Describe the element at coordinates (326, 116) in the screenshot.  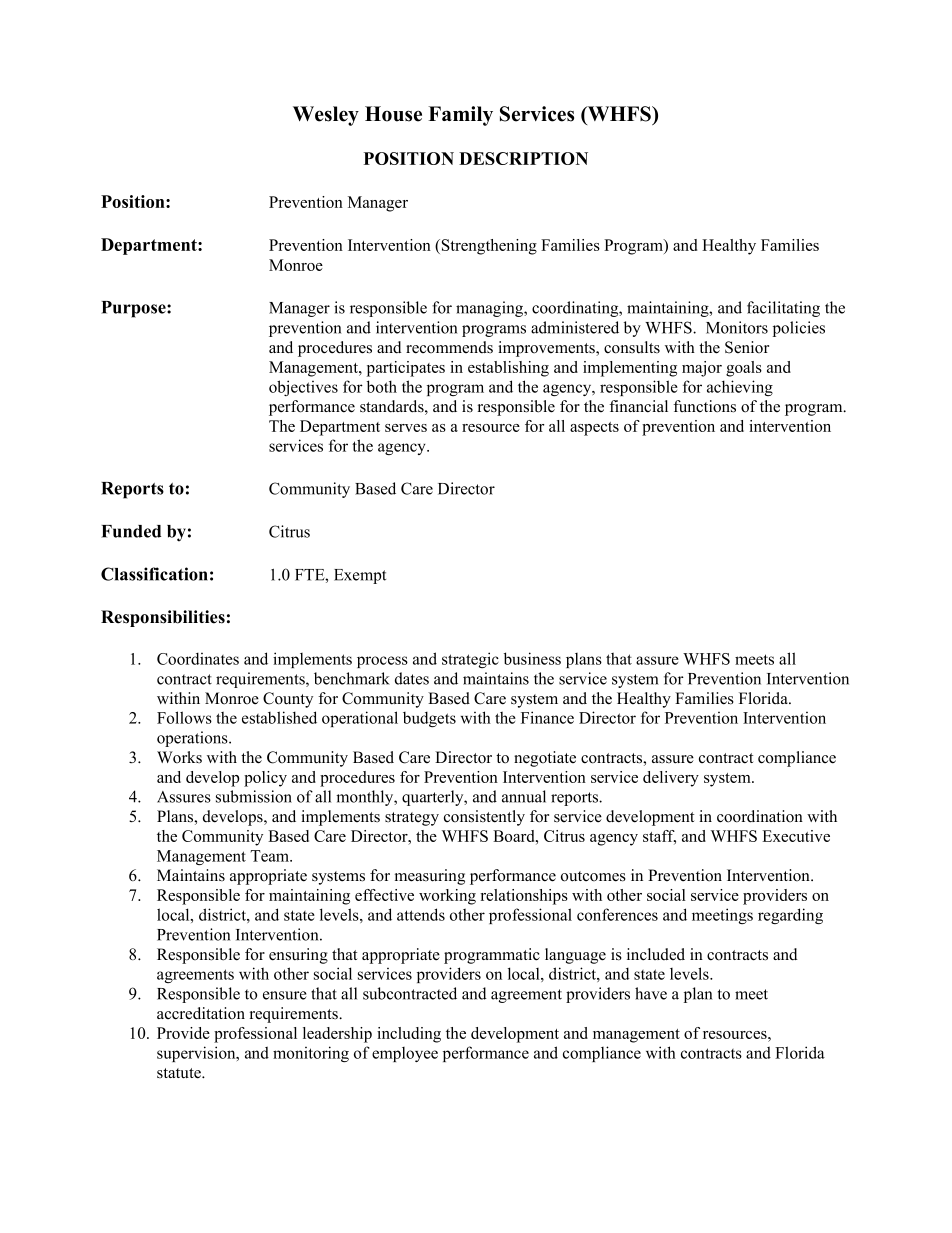
I see `Wesley` at that location.
